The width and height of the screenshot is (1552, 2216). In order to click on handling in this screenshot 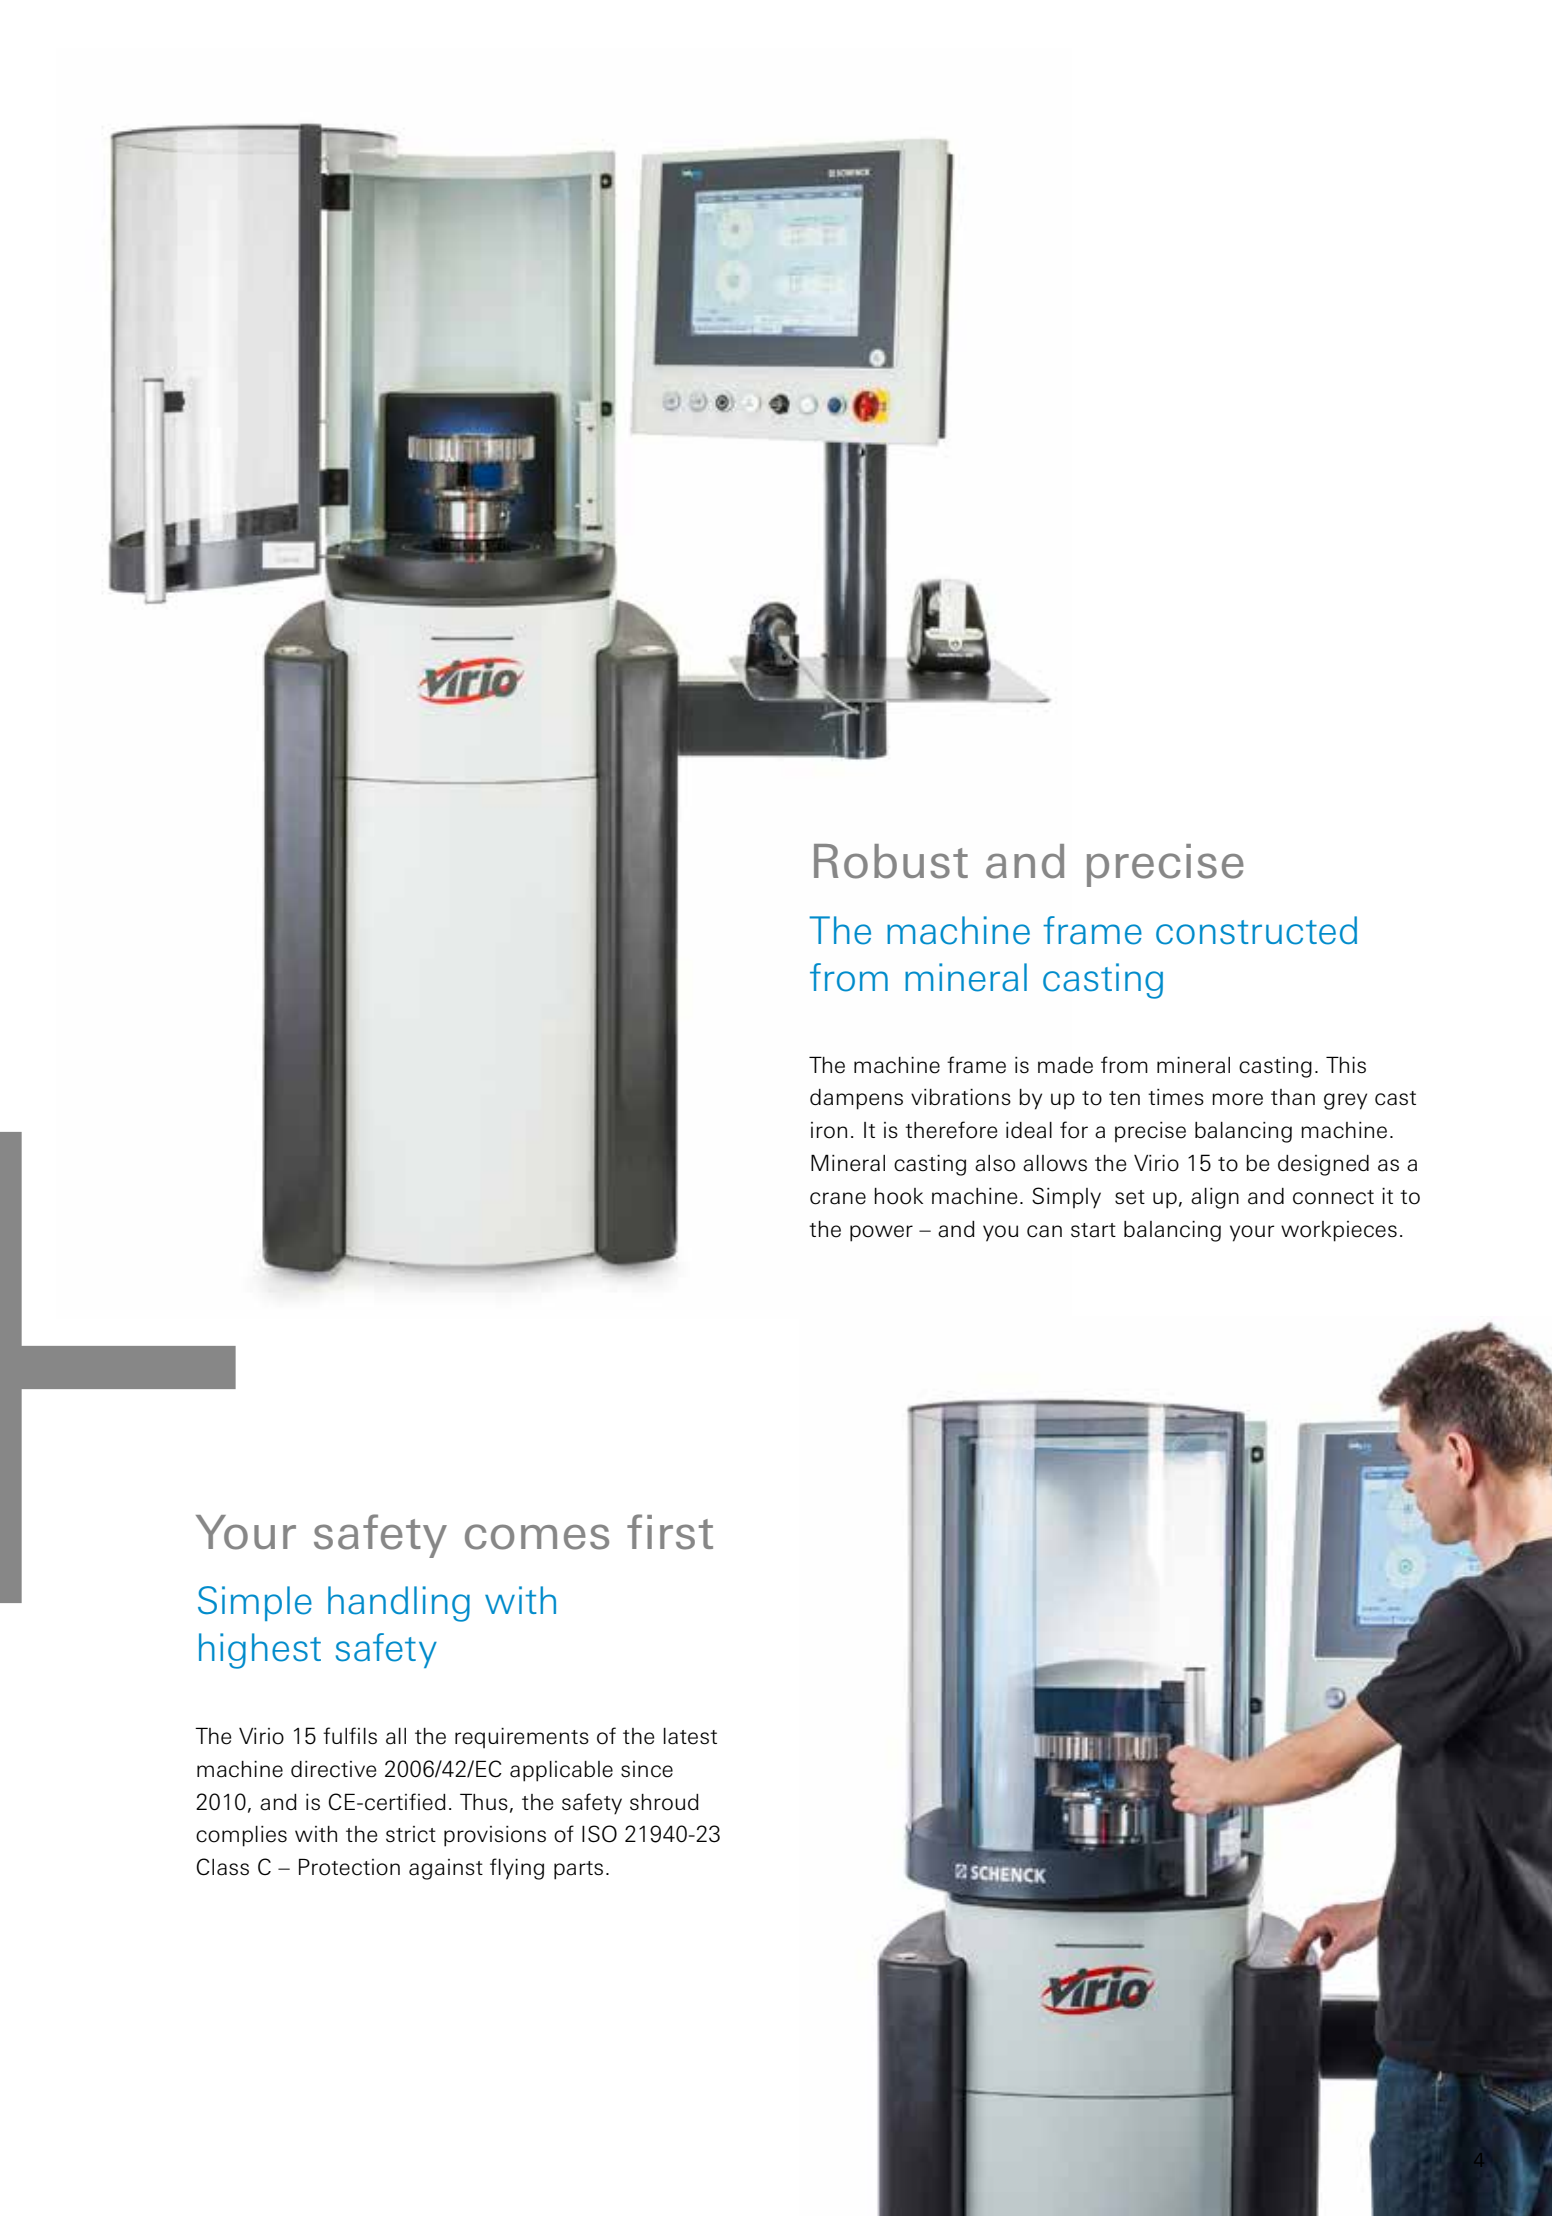, I will do `click(399, 1604)`.
